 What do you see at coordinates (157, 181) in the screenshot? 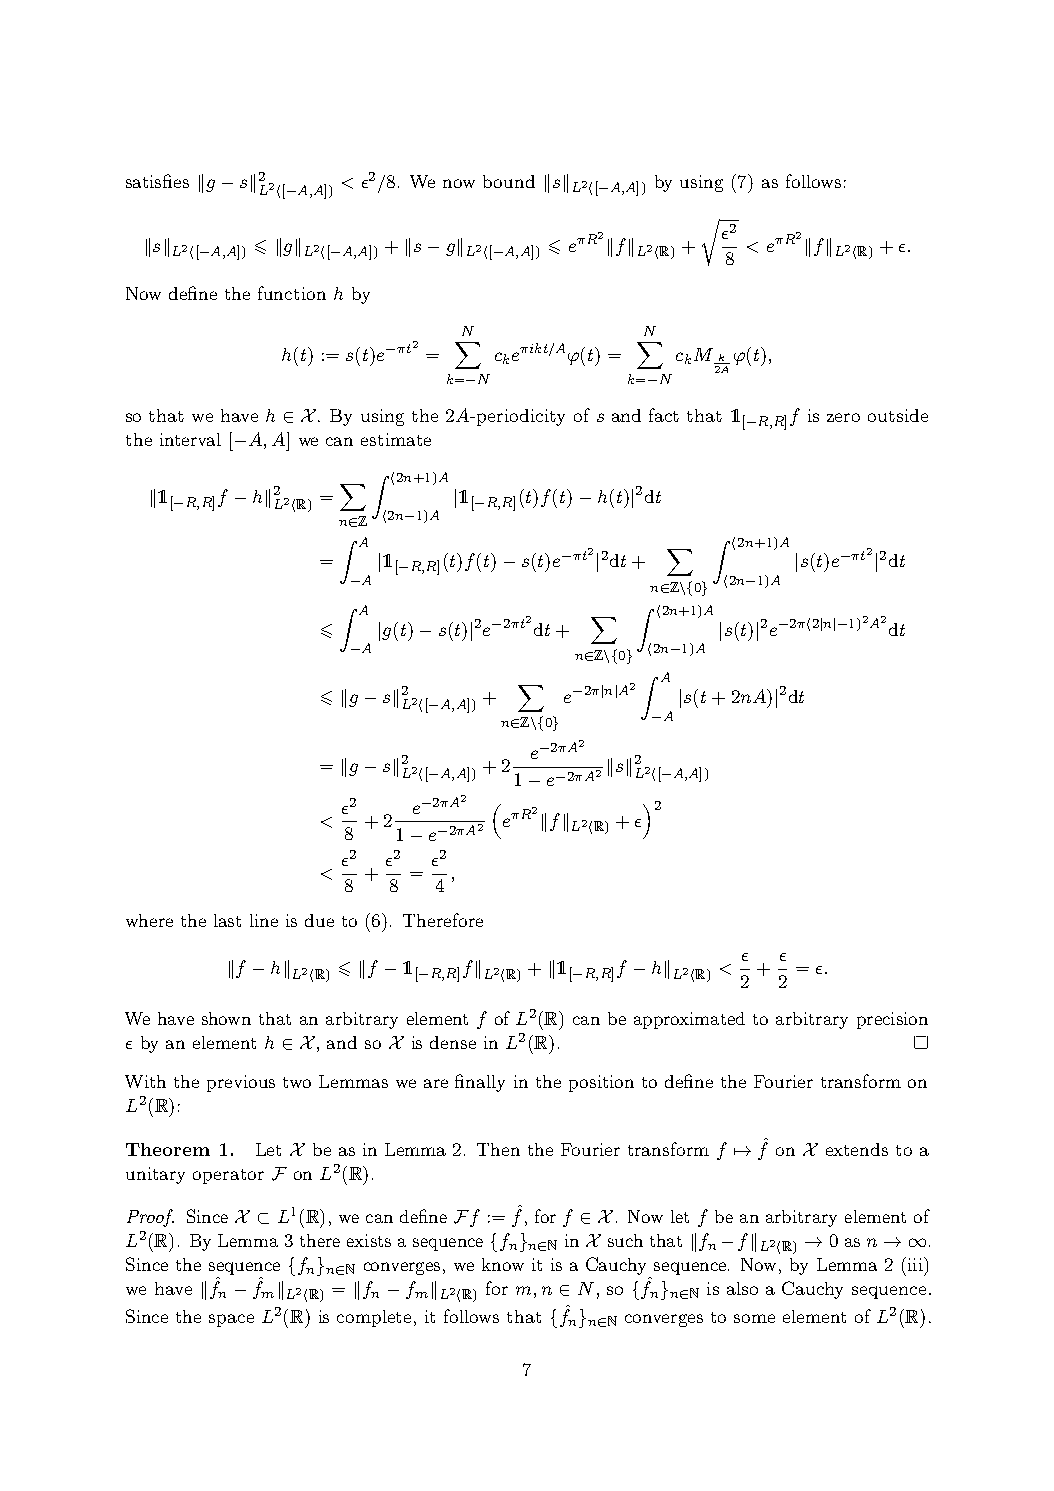
I see `satisfies` at bounding box center [157, 181].
